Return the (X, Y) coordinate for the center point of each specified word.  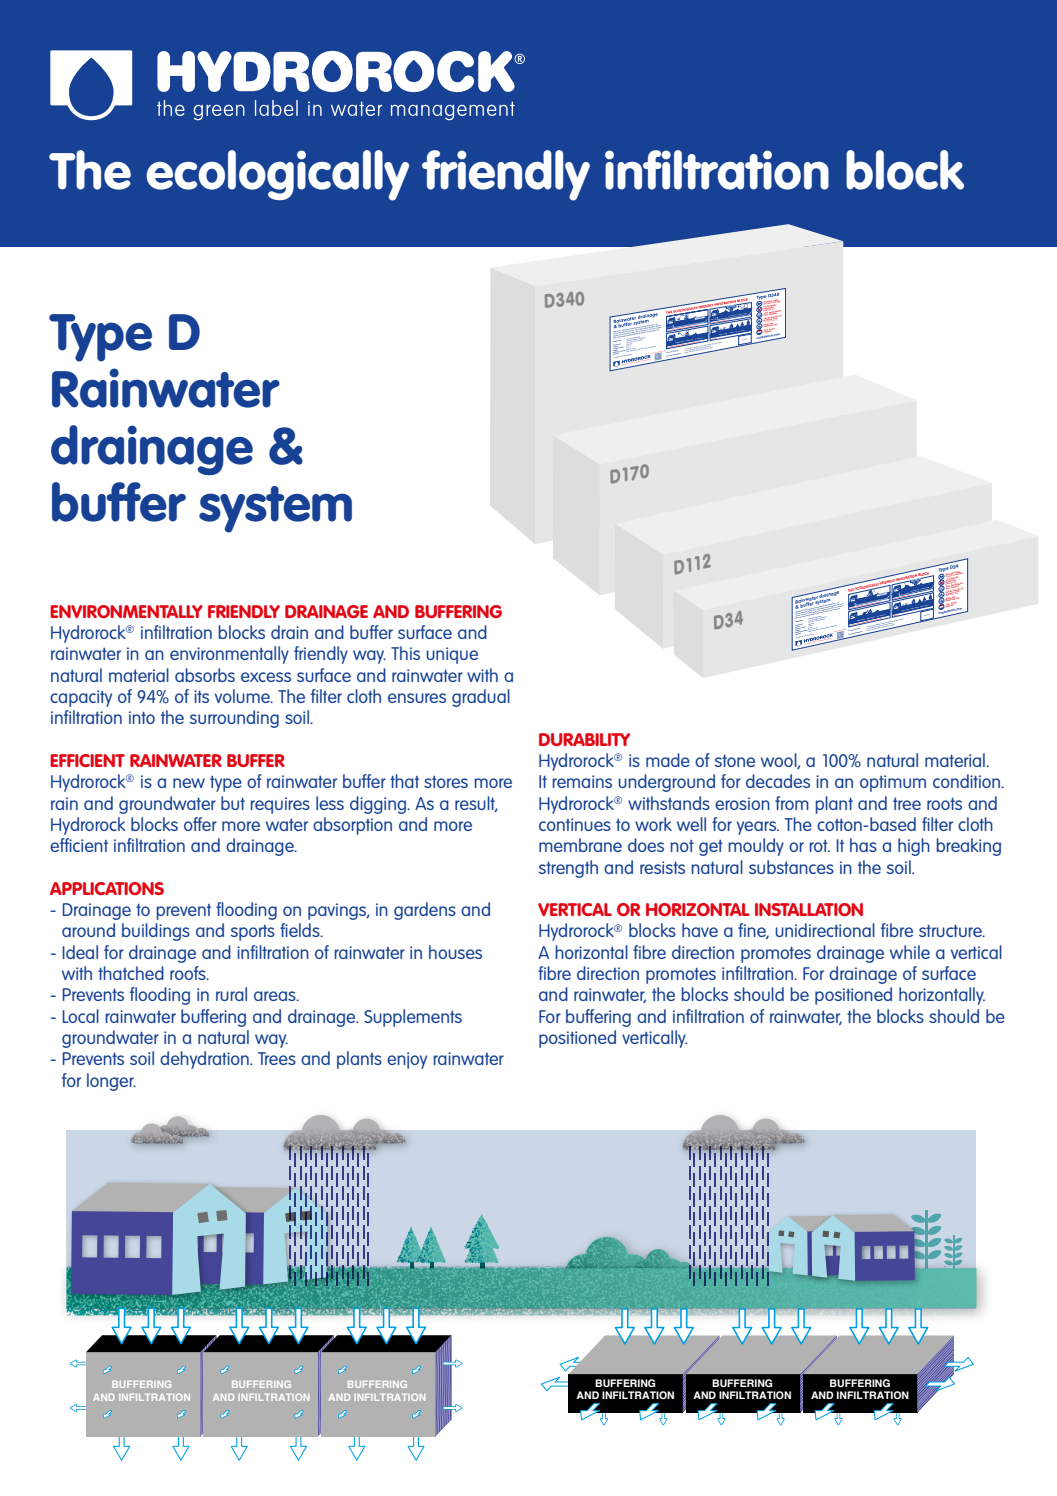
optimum (893, 783)
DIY (951, 584)
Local (80, 1016)
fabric (828, 627)
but (233, 803)
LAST (951, 576)
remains (582, 781)
